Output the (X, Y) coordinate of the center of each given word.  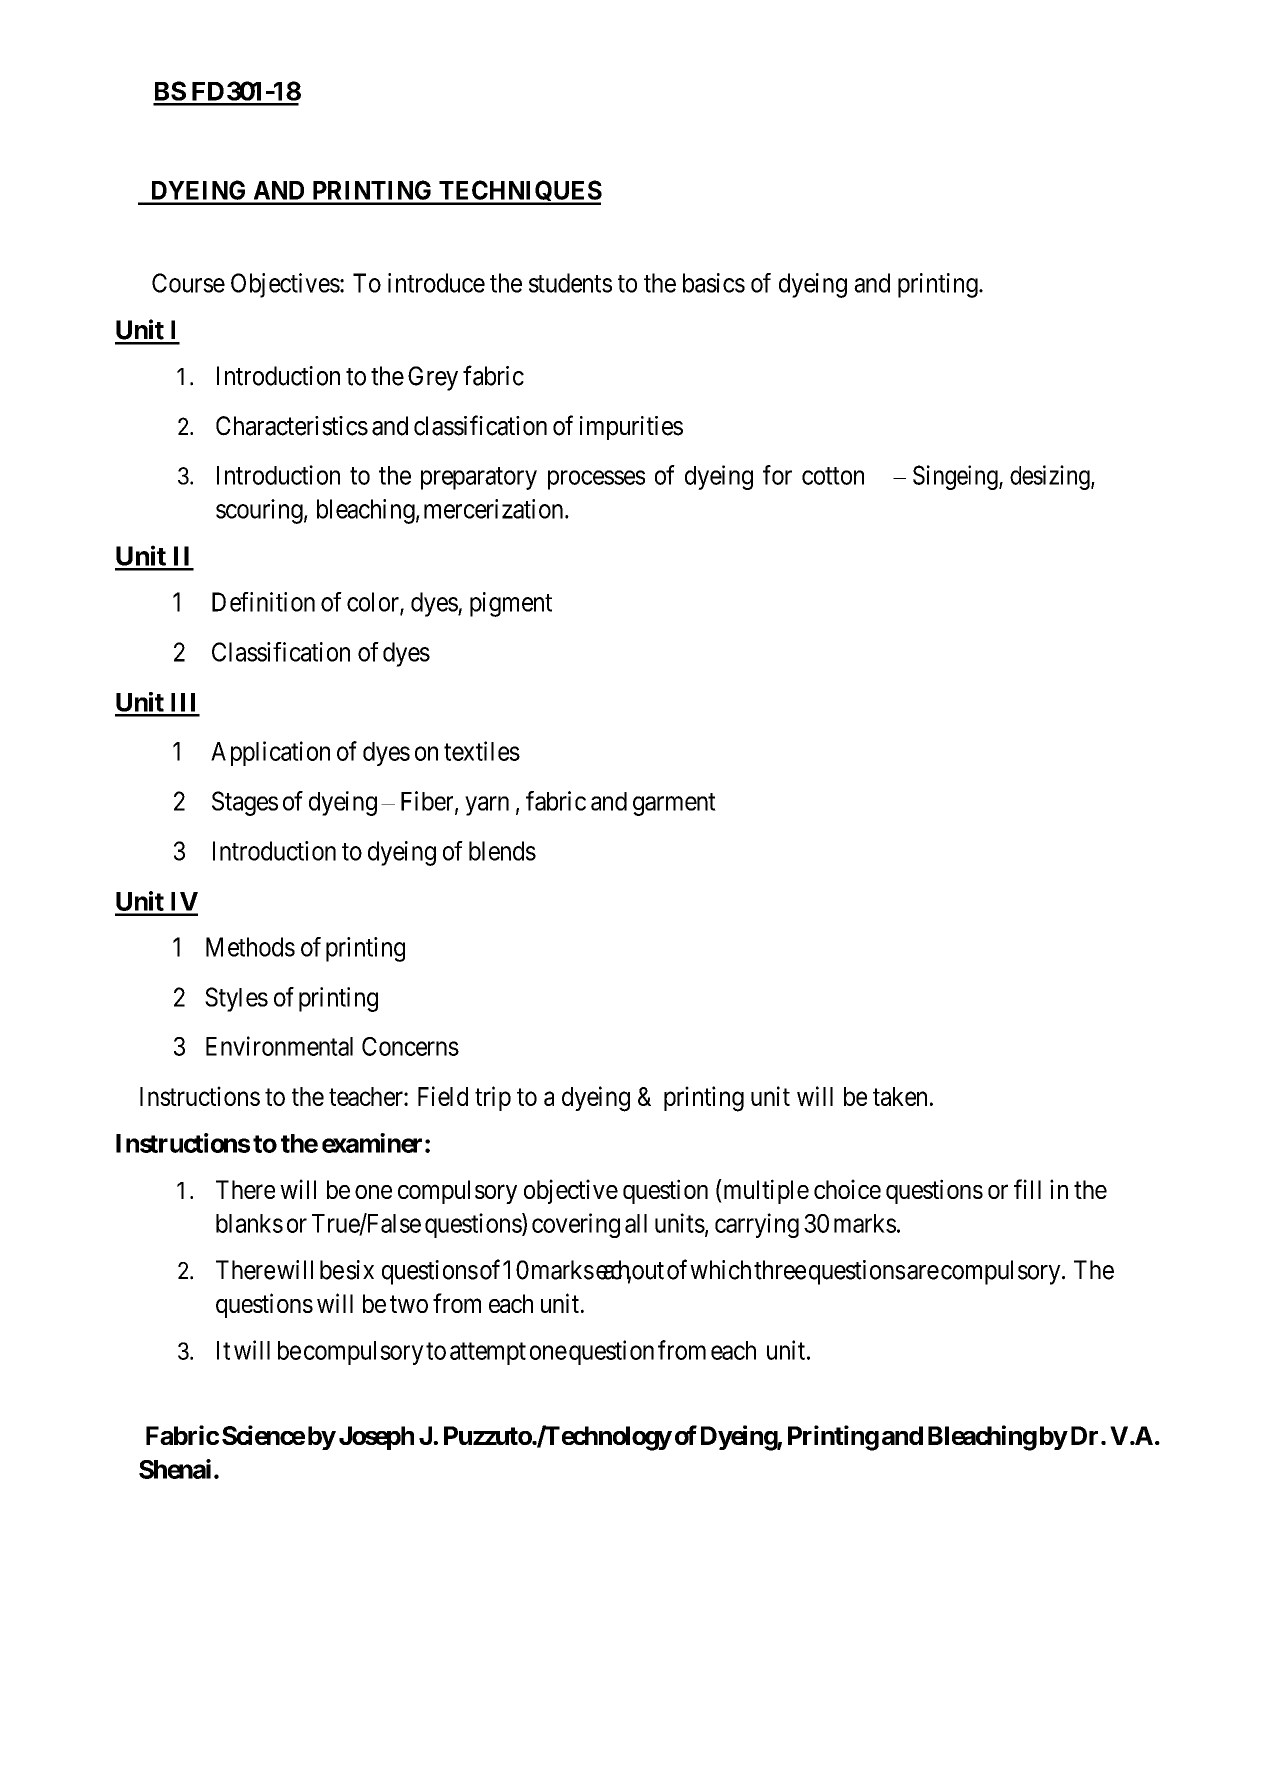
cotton (833, 476)
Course (188, 283)
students (570, 283)
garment (674, 804)
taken (900, 1096)
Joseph (376, 1438)
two (409, 1304)
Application (270, 753)
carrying (757, 1225)
